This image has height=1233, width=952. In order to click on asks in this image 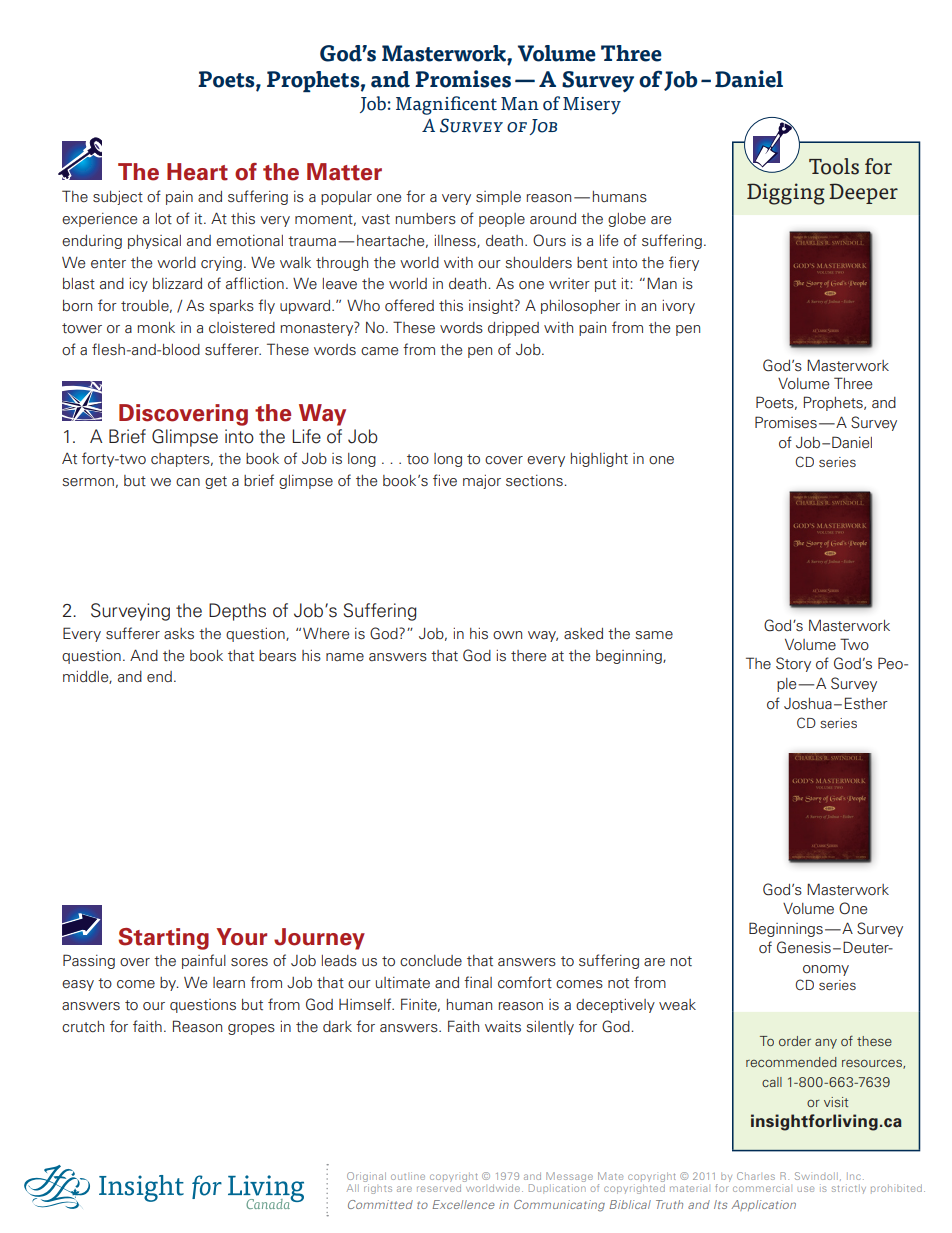, I will do `click(179, 634)`.
